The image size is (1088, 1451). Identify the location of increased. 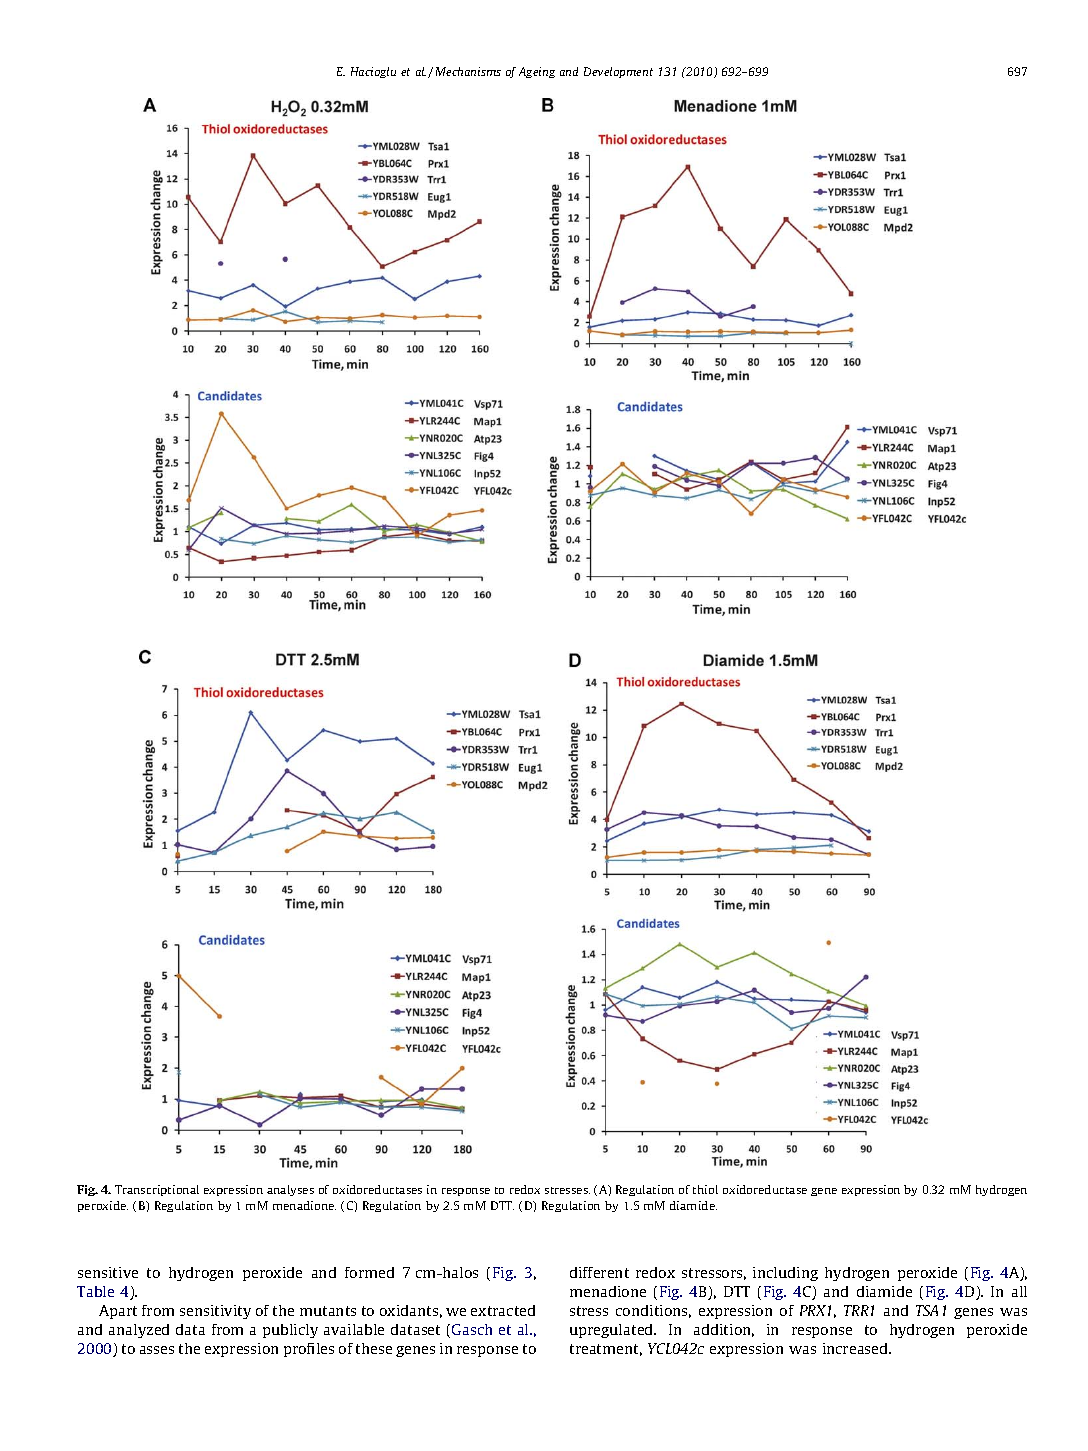
(856, 1348).
